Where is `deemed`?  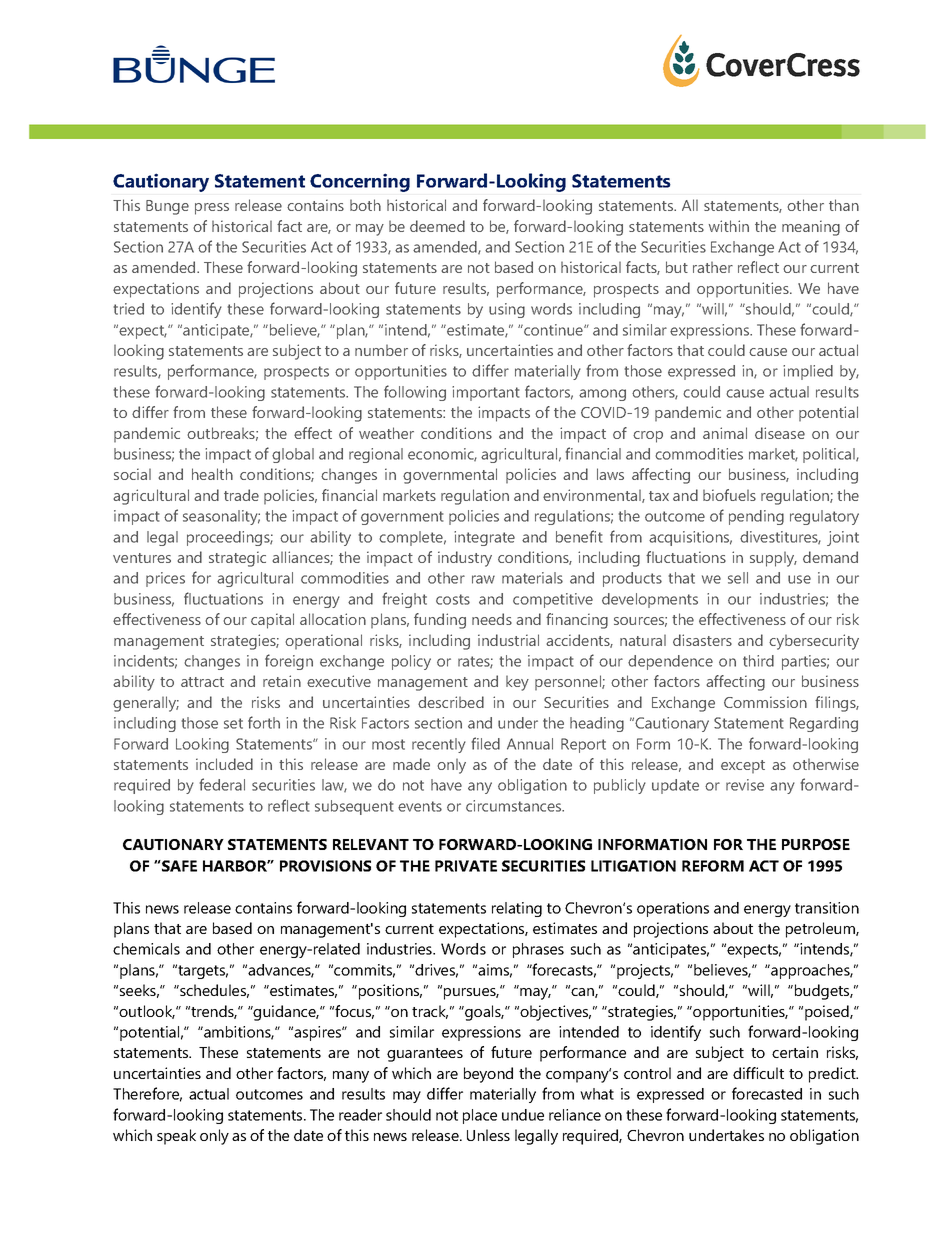
deemed is located at coordinates (437, 226).
